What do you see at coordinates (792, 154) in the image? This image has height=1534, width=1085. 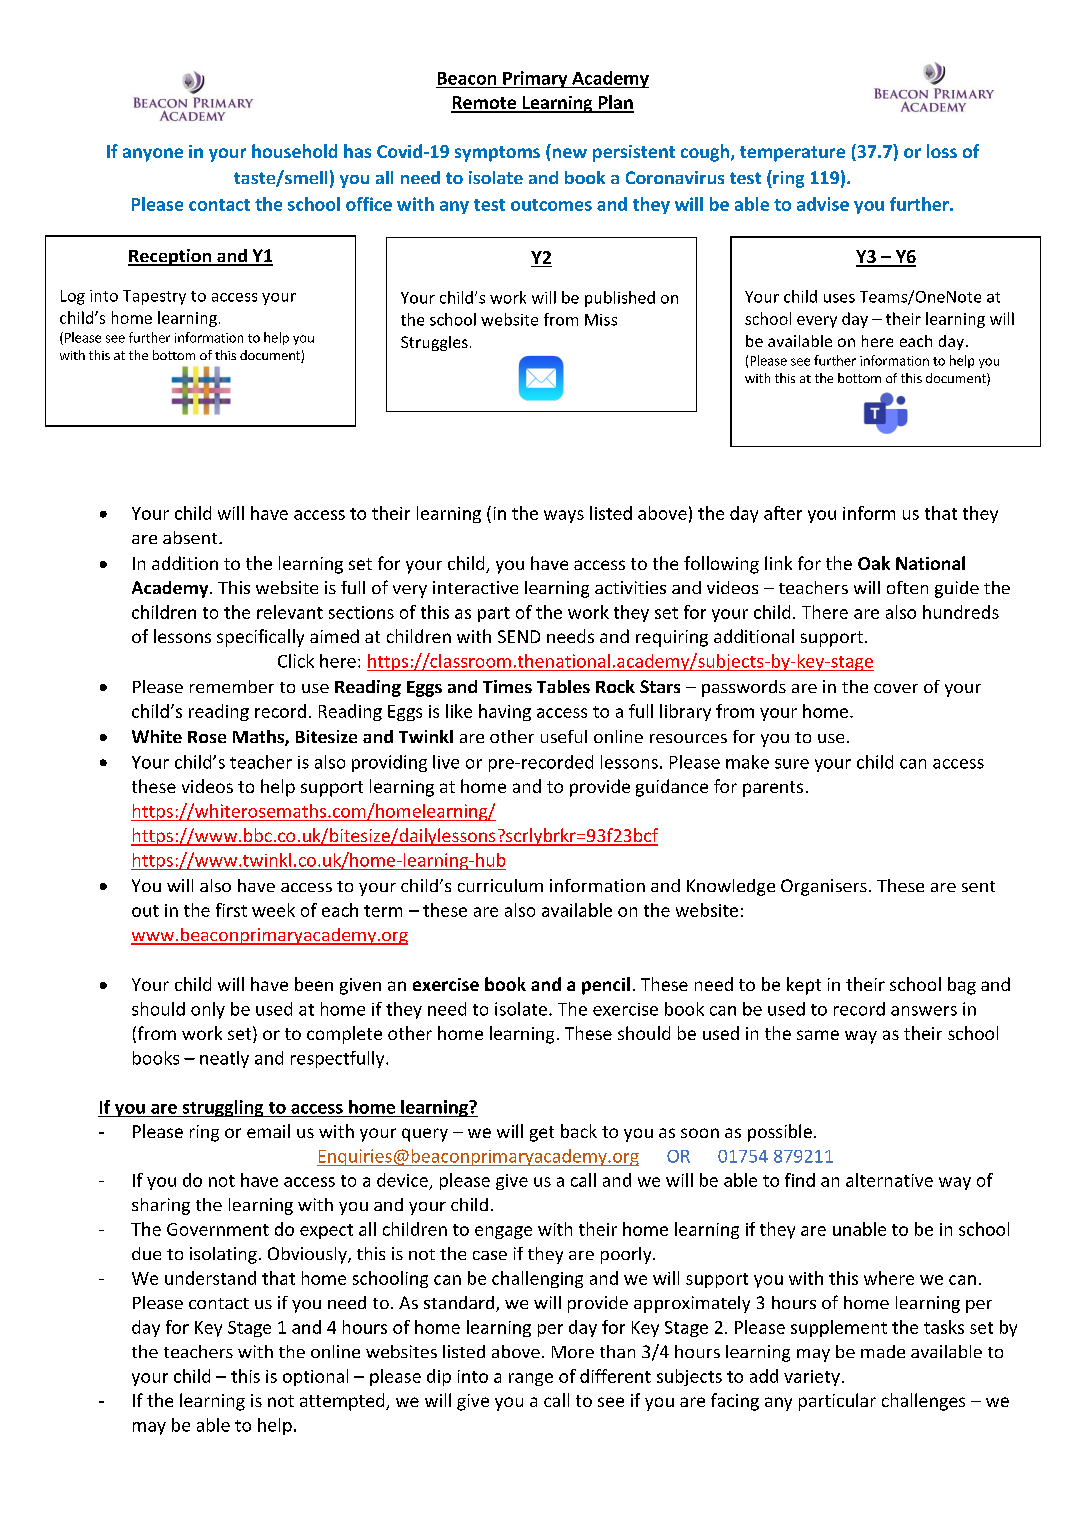 I see `temperature` at bounding box center [792, 154].
